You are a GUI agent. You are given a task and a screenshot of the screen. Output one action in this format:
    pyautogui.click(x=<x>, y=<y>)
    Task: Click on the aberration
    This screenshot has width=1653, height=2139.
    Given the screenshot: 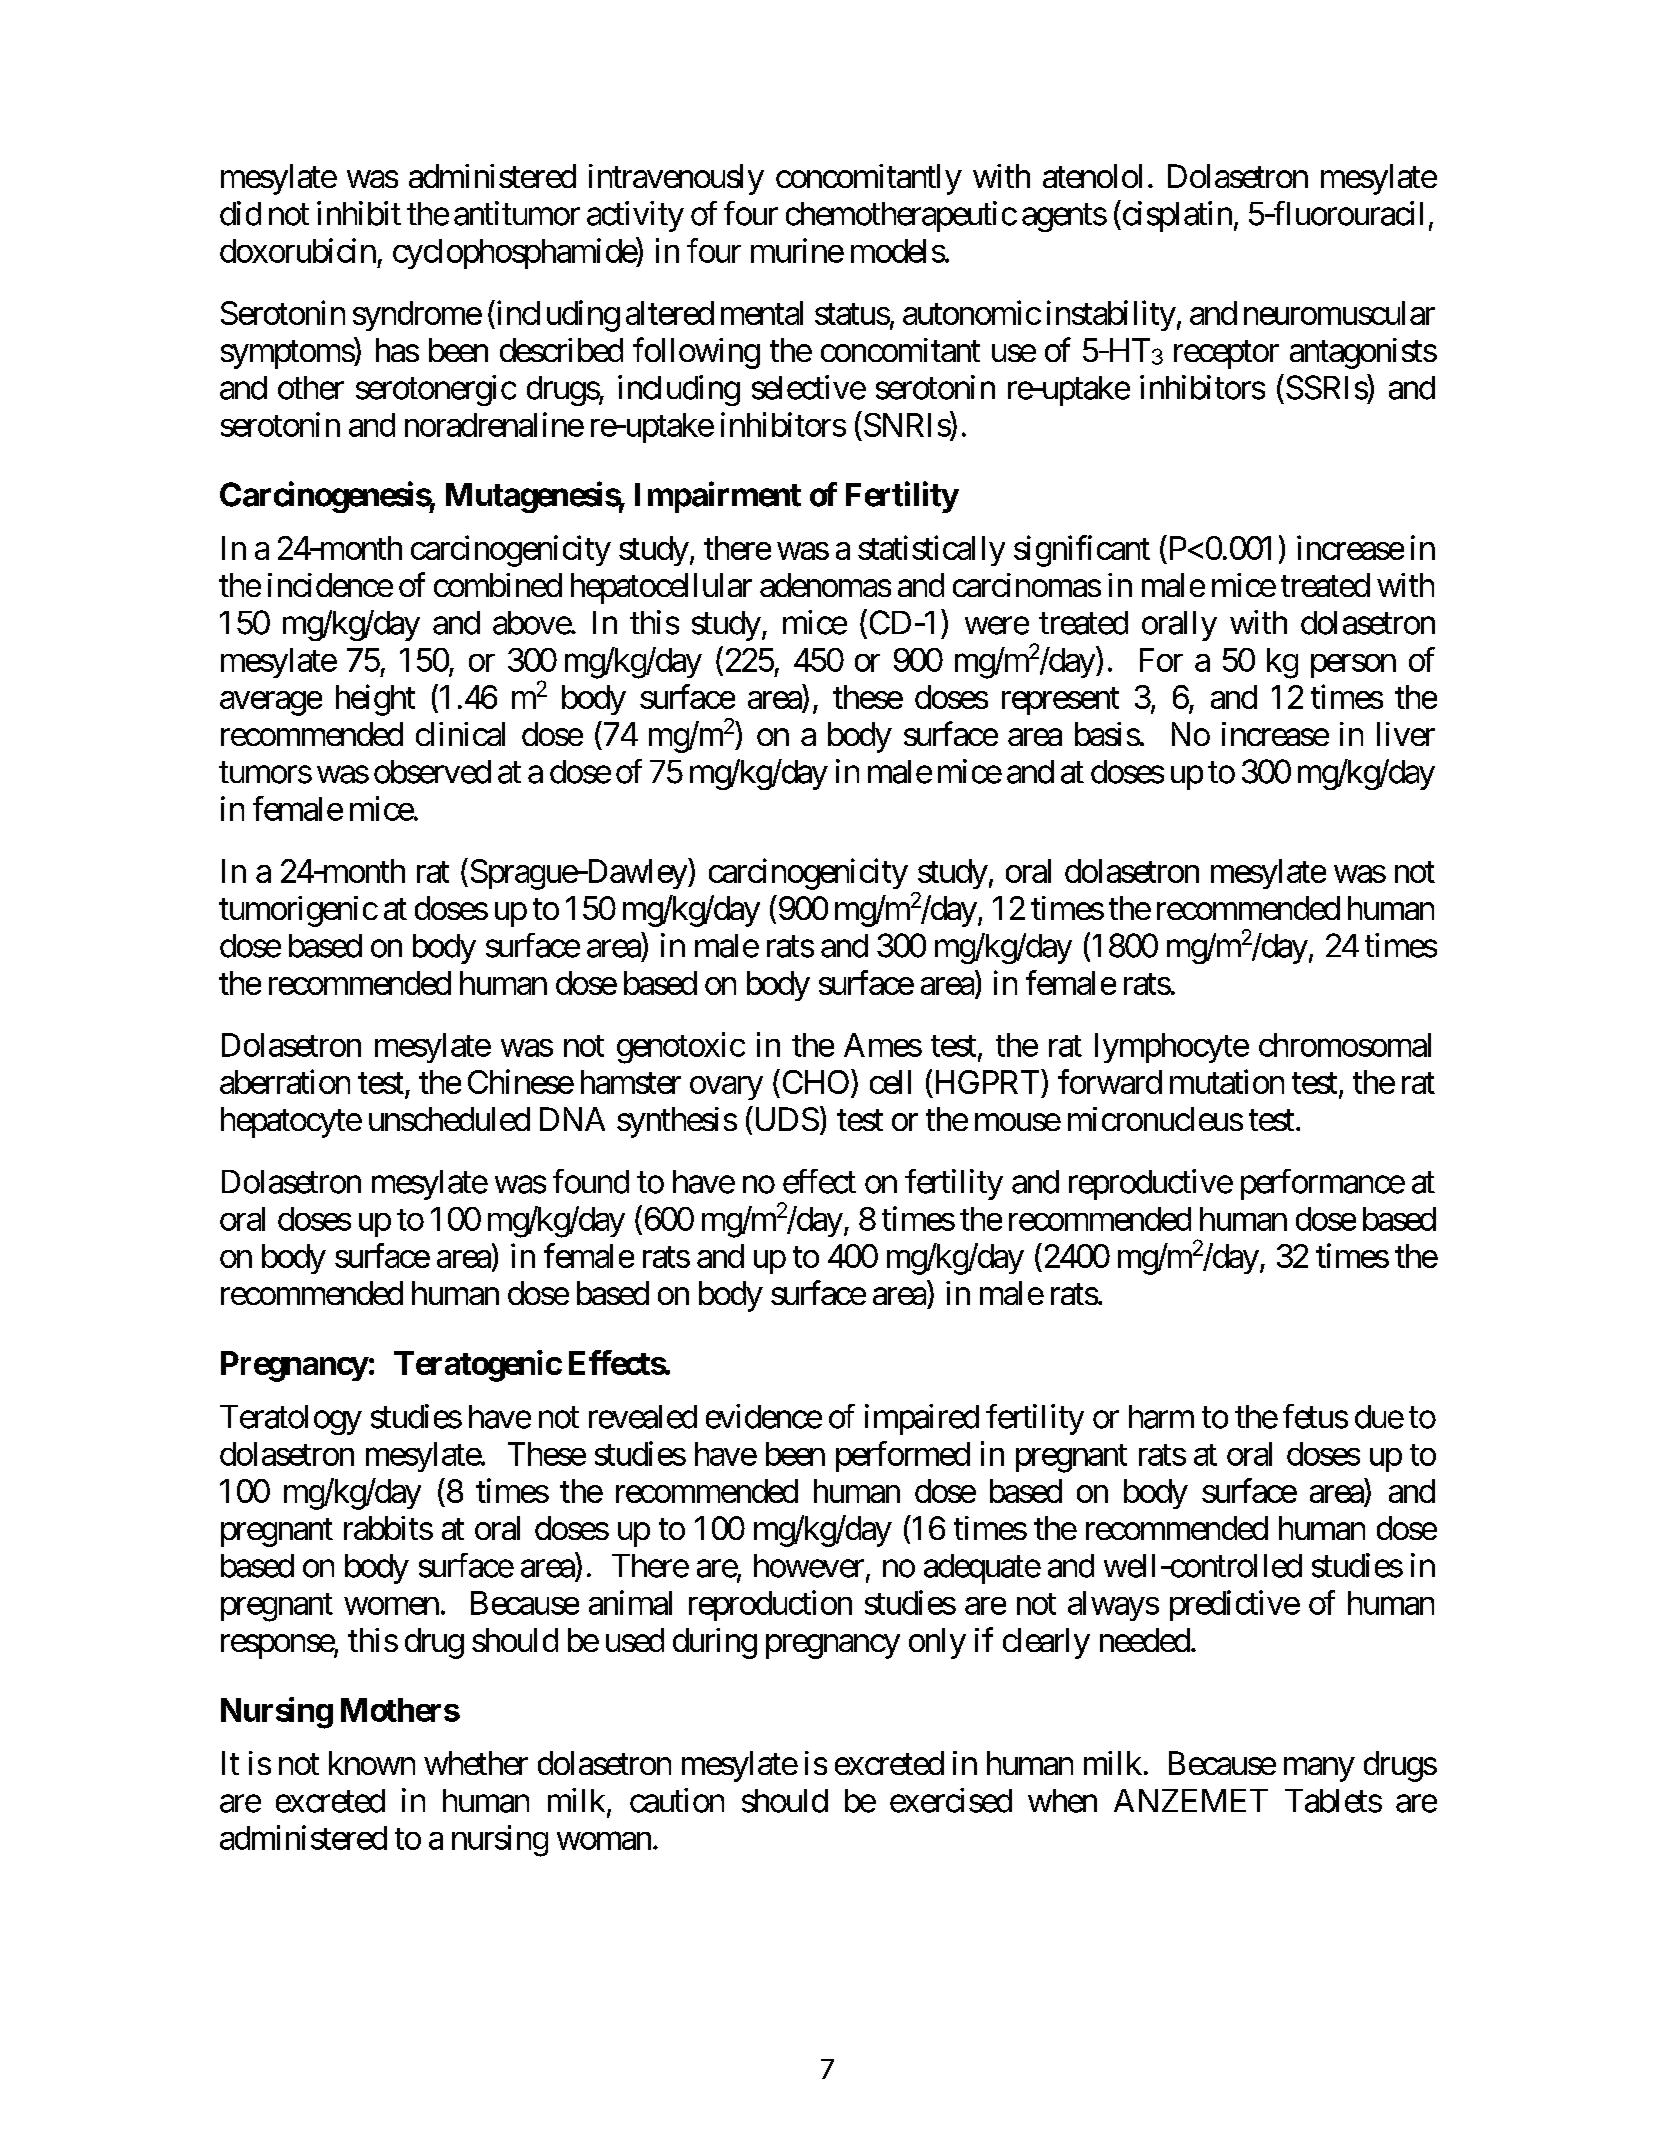 What is the action you would take?
    pyautogui.click(x=285, y=1081)
